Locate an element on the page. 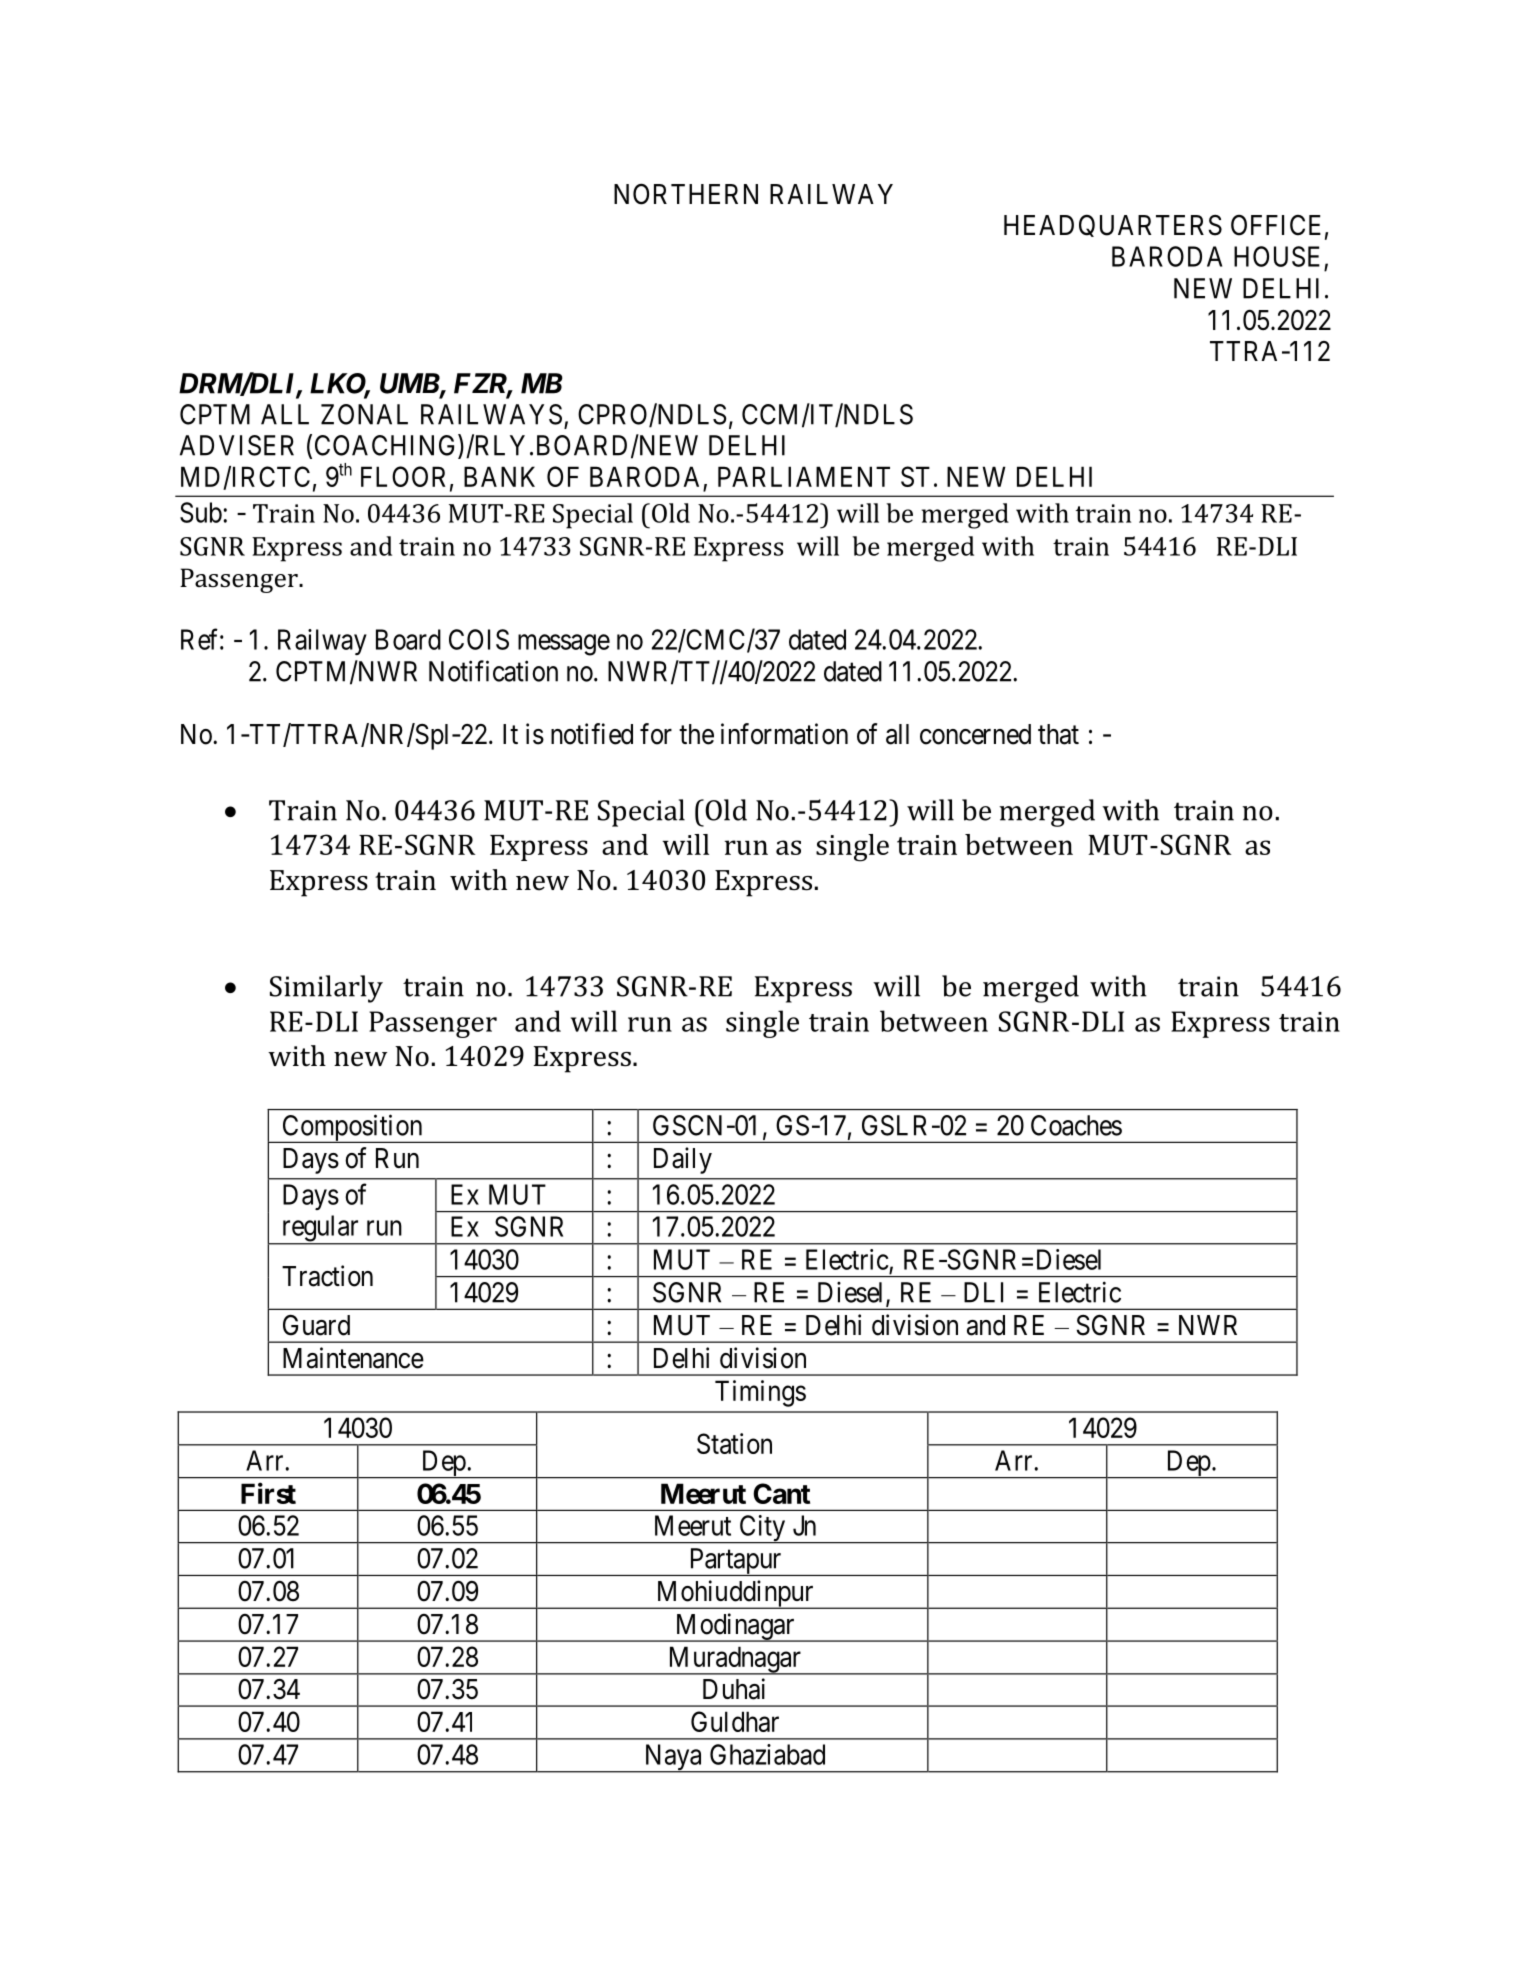 Image resolution: width=1520 pixels, height=1968 pixels. information is located at coordinates (784, 734).
